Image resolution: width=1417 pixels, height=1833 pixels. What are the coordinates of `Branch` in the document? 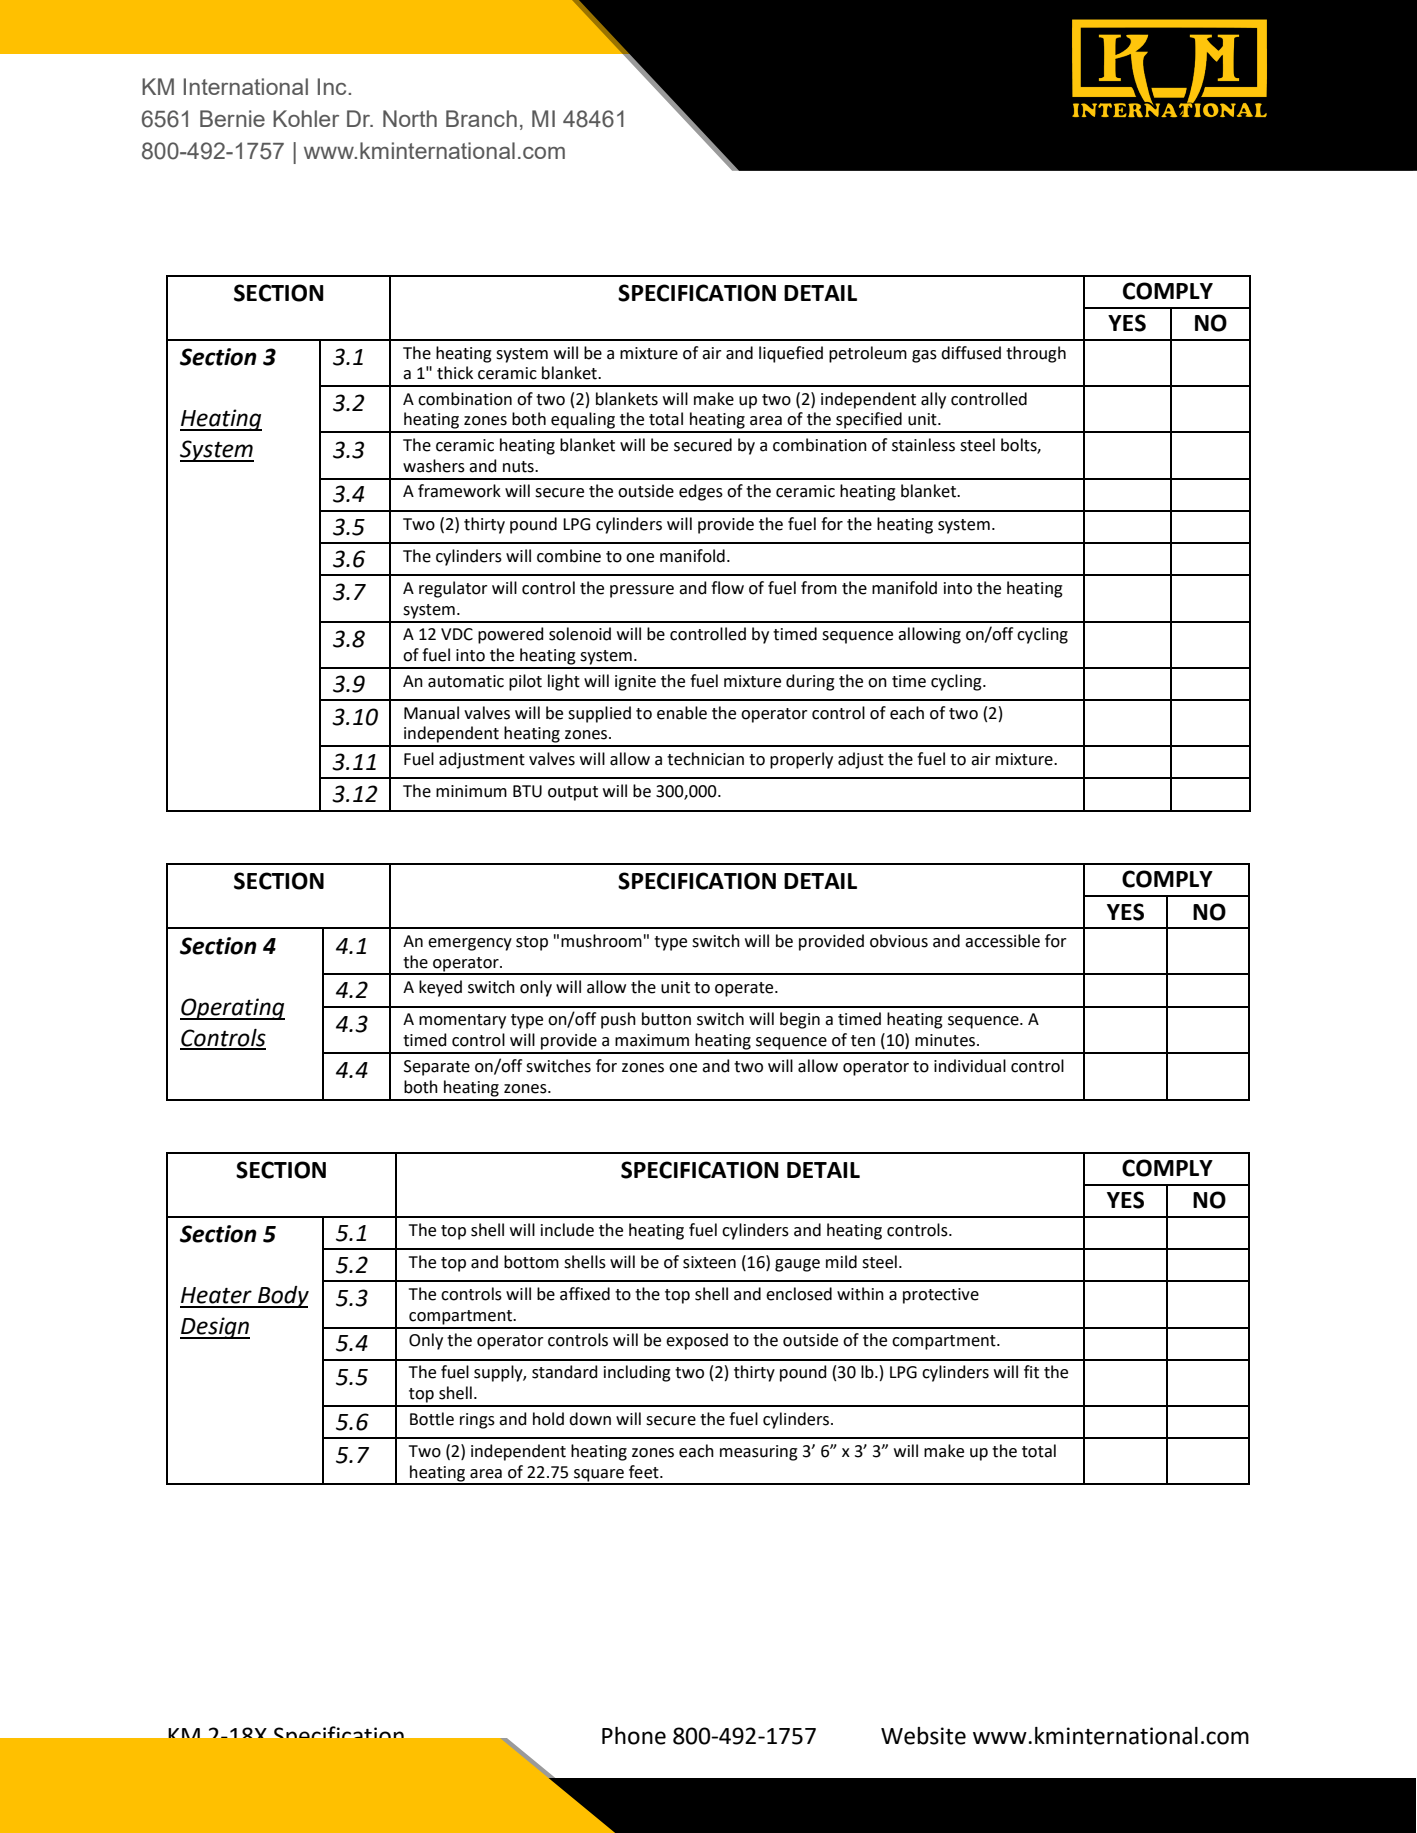 It's located at (481, 118).
